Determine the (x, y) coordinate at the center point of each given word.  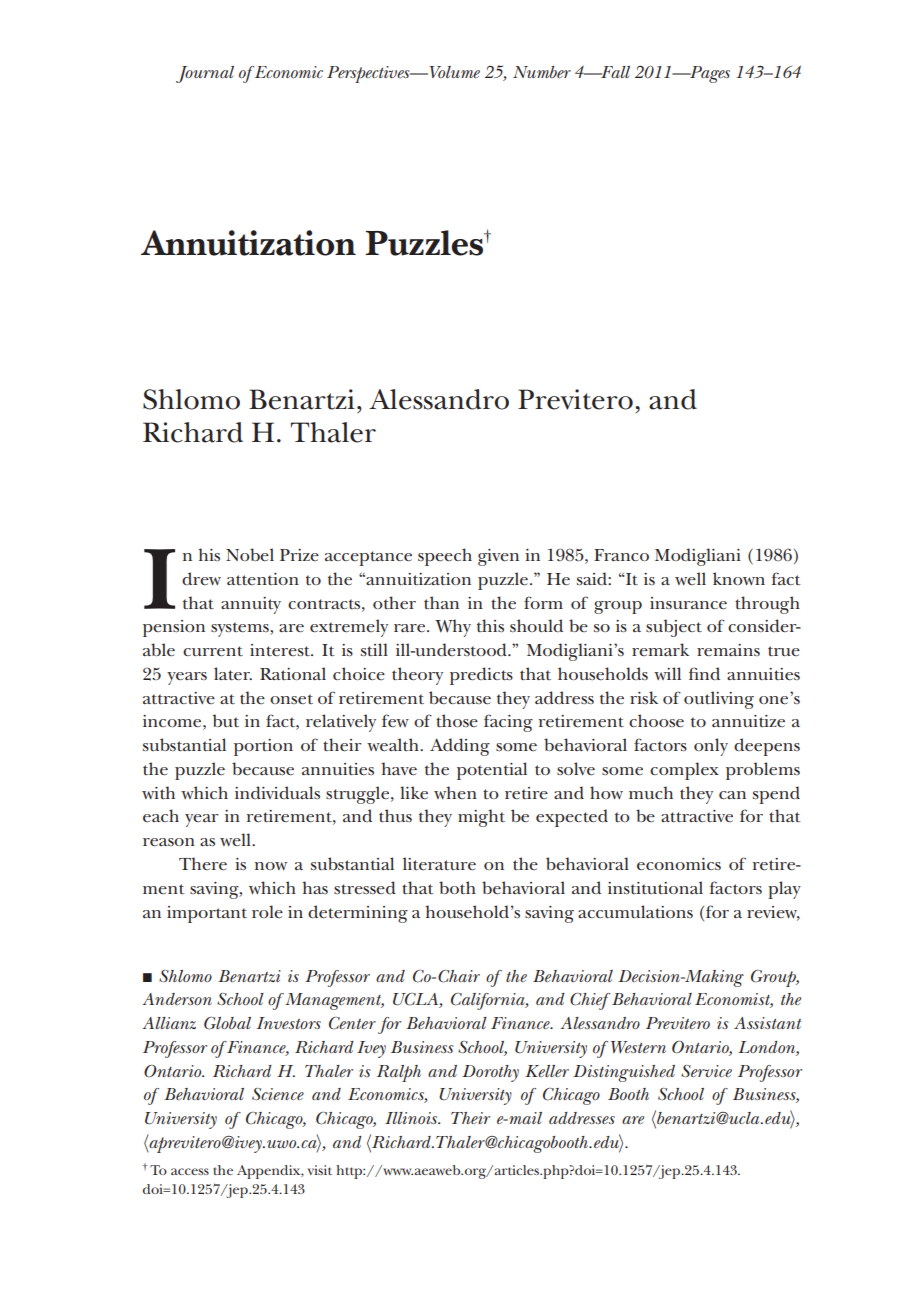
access (190, 1171)
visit (320, 1170)
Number (542, 72)
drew (201, 578)
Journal (205, 74)
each (161, 816)
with (158, 792)
